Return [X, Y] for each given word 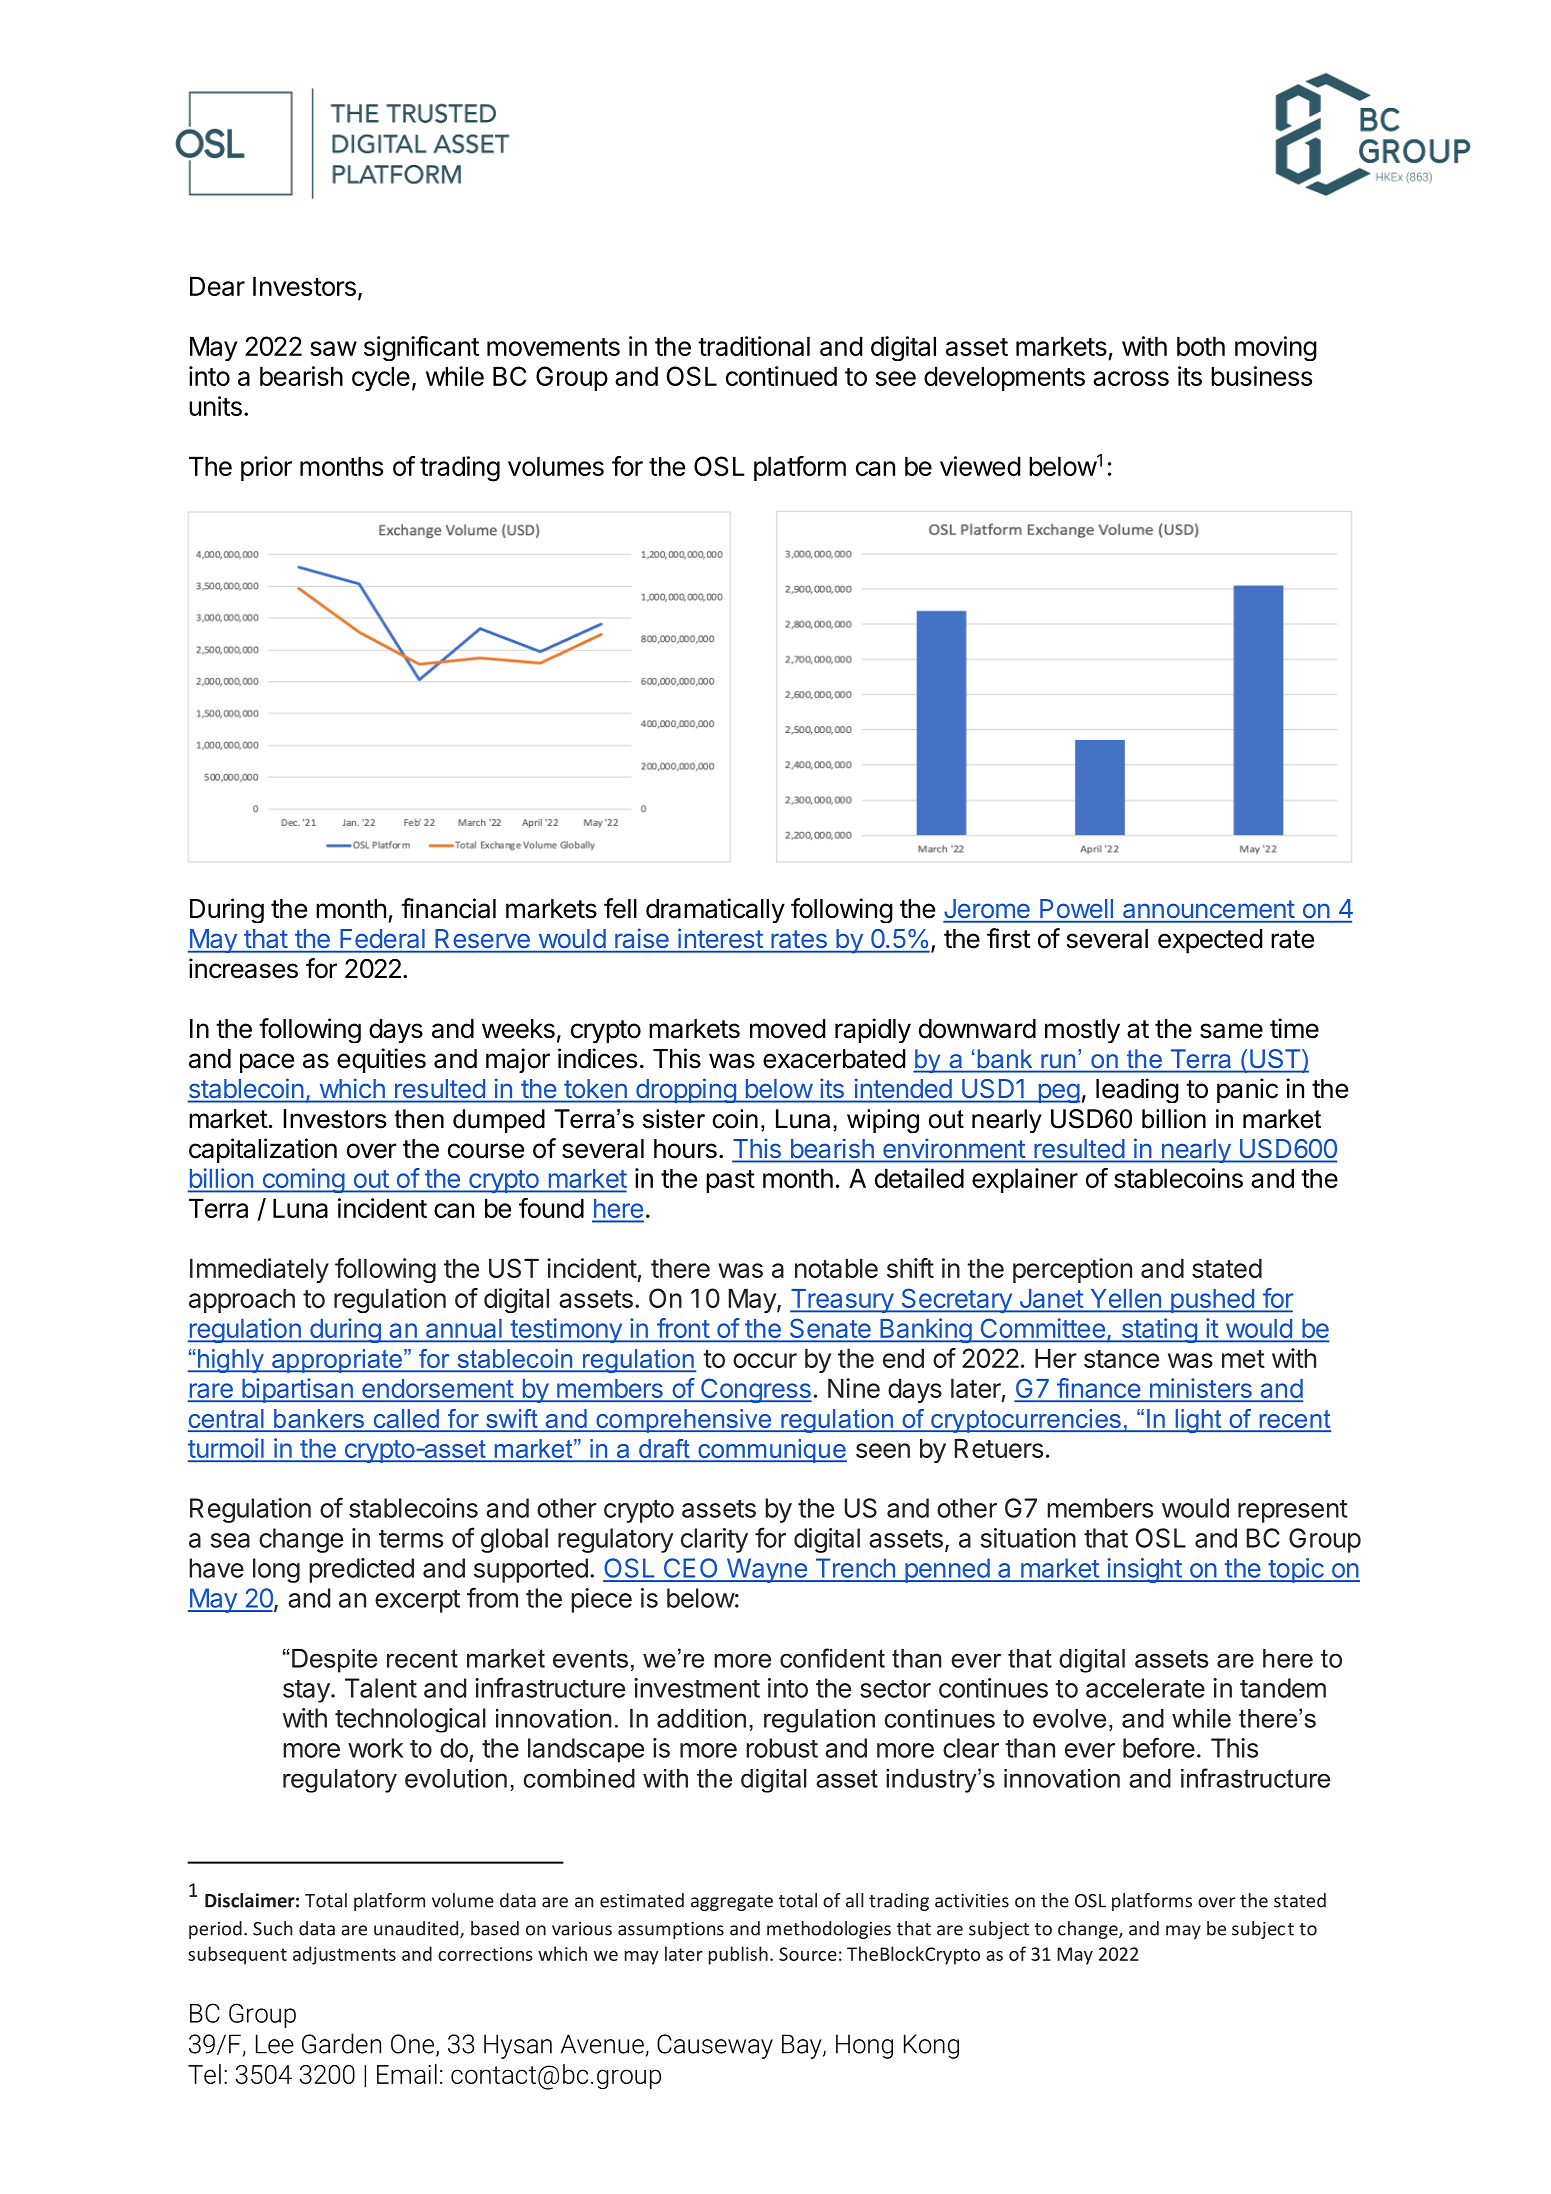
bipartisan [297, 1390]
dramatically [715, 910]
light [1198, 1421]
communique [771, 1451]
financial [448, 908]
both [1201, 346]
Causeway [715, 2046]
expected [1210, 941]
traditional [754, 346]
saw [333, 348]
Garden [341, 2043]
